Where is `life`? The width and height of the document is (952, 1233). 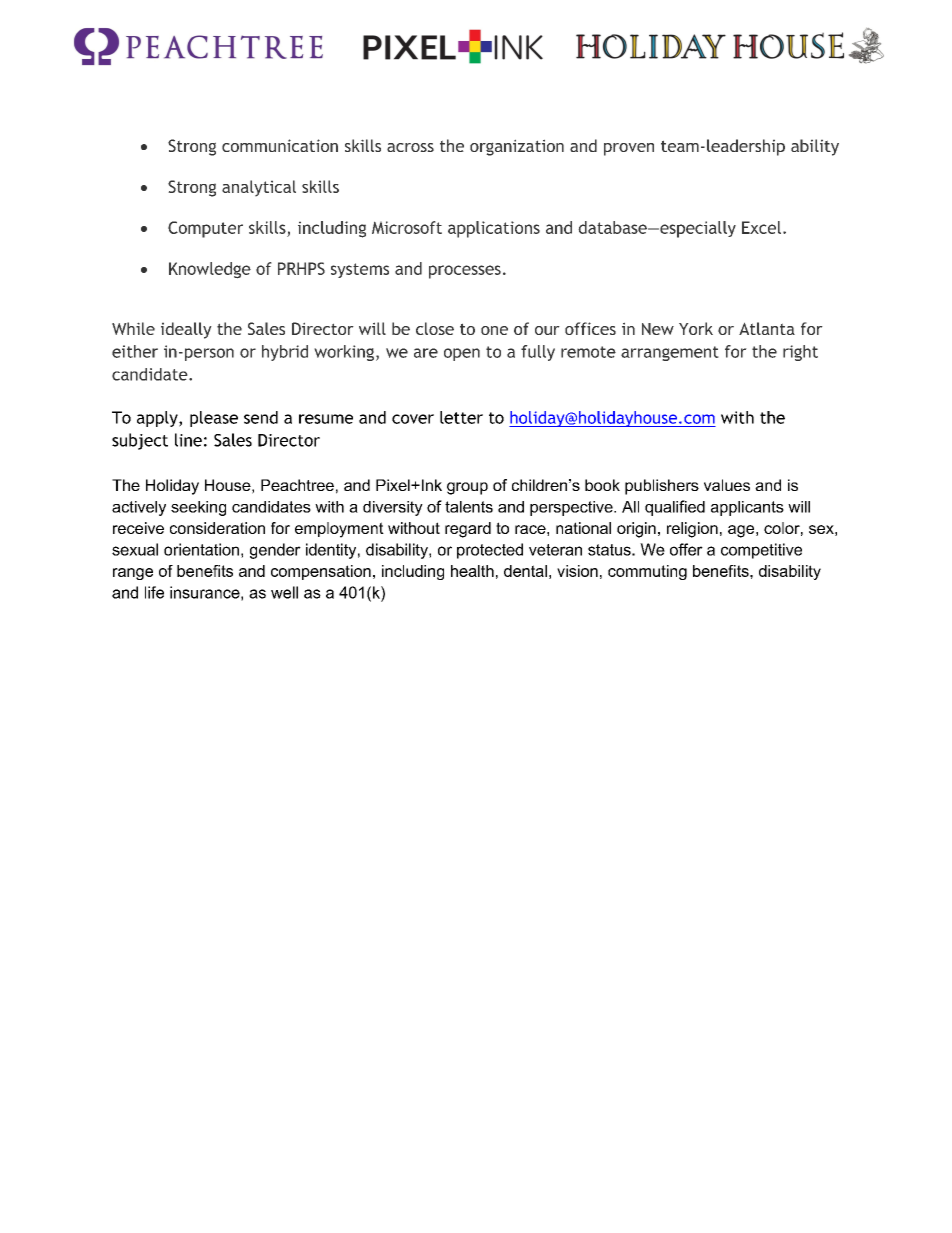
life is located at coordinates (154, 592).
